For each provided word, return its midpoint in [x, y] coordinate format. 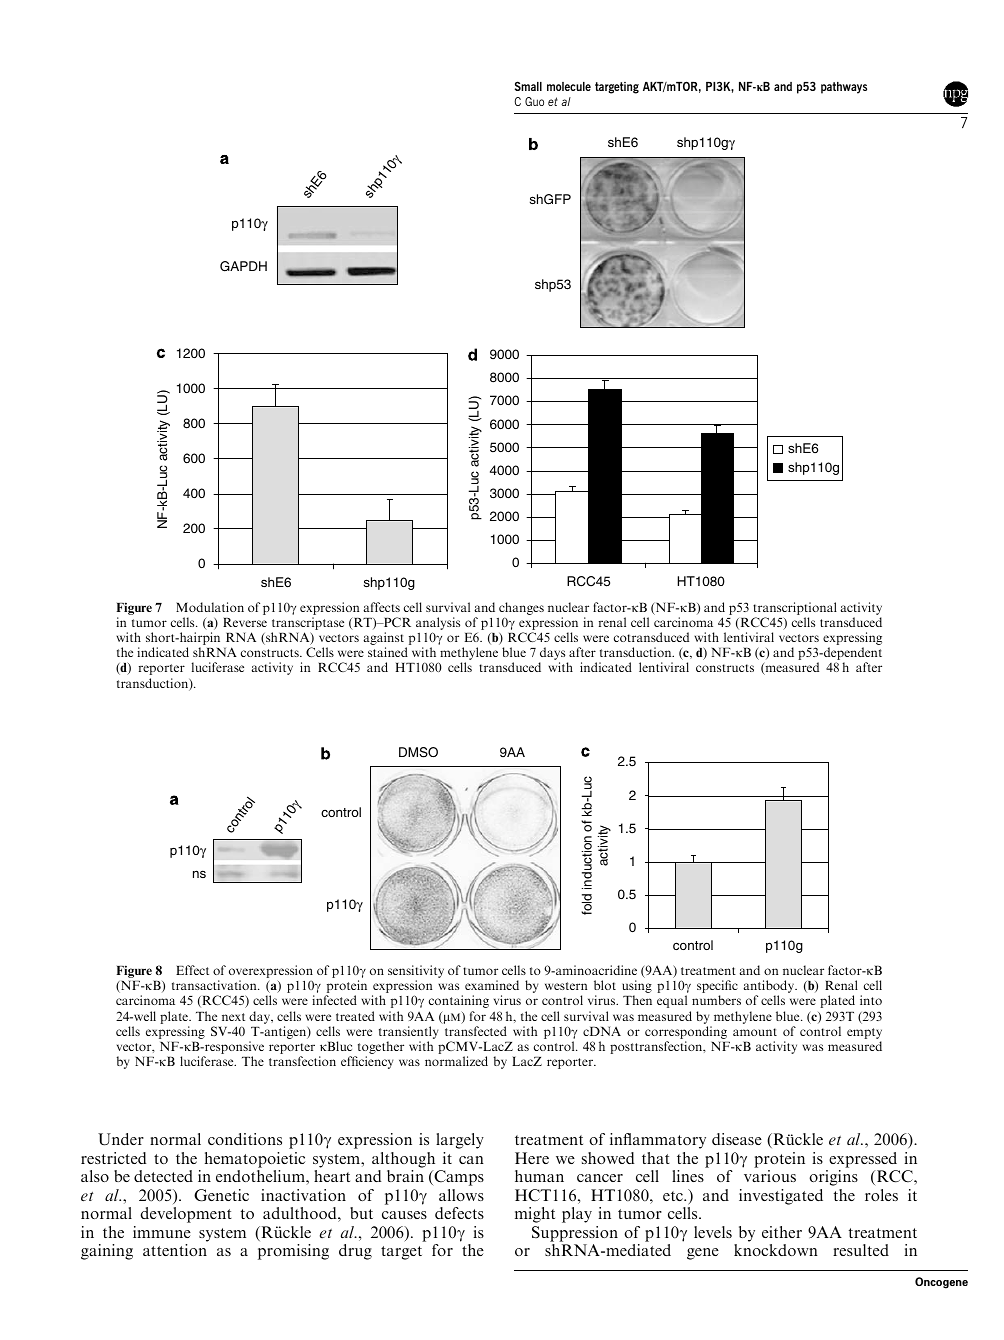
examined [492, 985]
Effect [192, 970]
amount [755, 1032]
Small [528, 86]
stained [388, 652]
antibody [770, 988]
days [553, 655]
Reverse [245, 622]
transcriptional [795, 610]
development [186, 1215]
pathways [844, 88]
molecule [569, 86]
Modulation [210, 607]
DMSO [418, 752]
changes [521, 610]
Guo [534, 101]
